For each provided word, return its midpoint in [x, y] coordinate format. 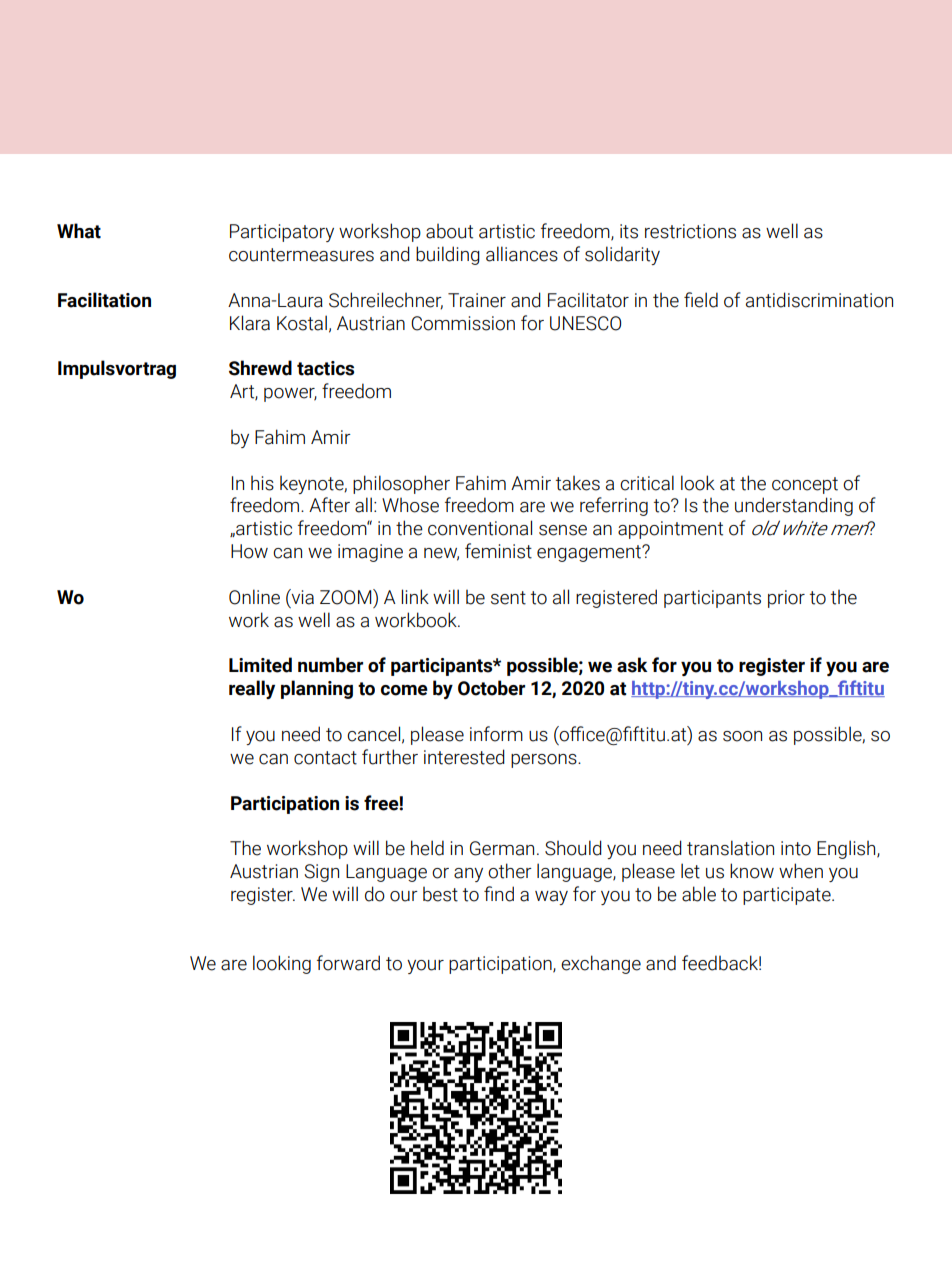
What [79, 231]
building [448, 255]
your [425, 967]
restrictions [690, 231]
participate [788, 896]
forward [348, 963]
